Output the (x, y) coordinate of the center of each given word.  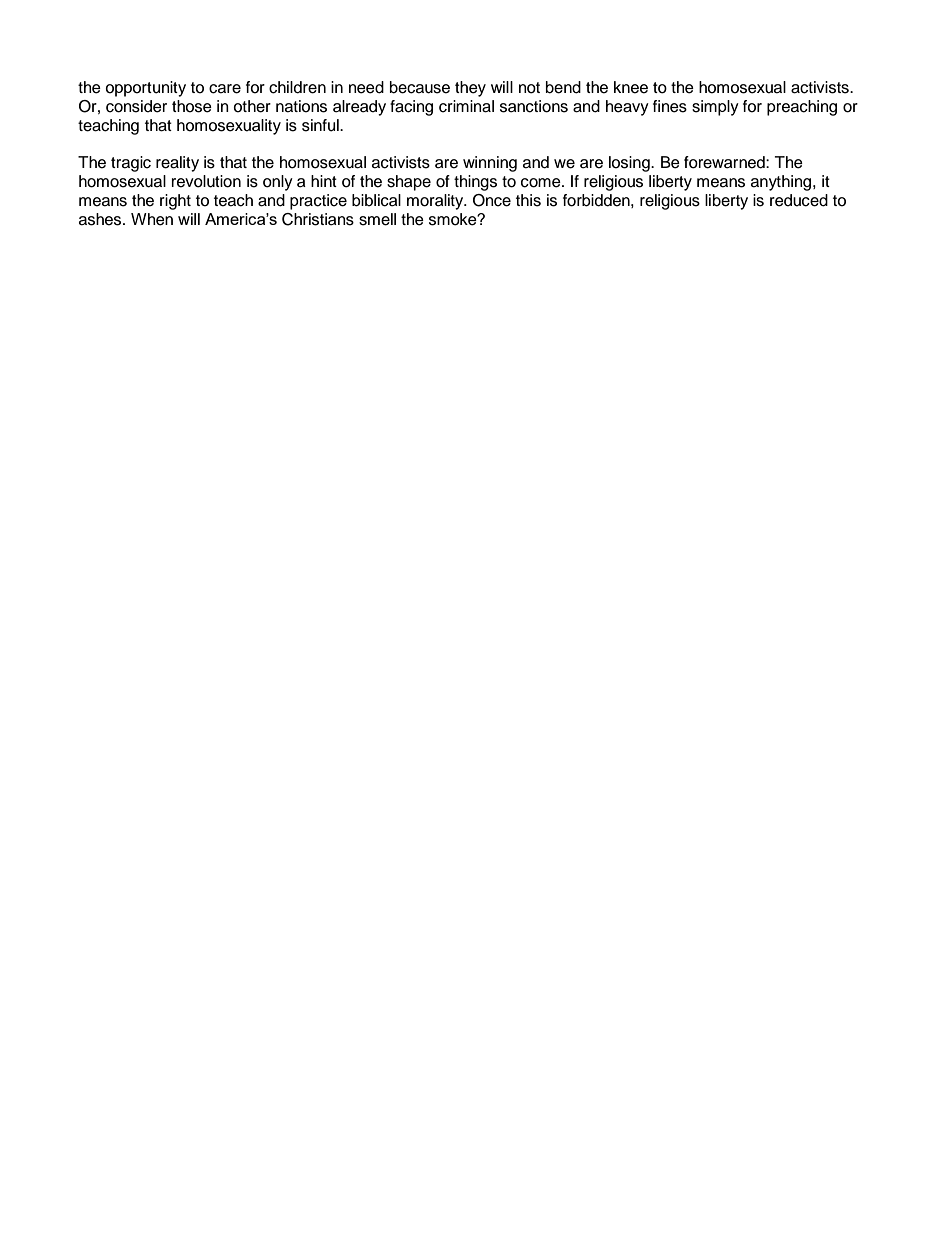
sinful (321, 125)
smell (377, 219)
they (470, 89)
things (475, 183)
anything (782, 183)
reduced (799, 200)
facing (411, 108)
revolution (206, 181)
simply (715, 108)
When (152, 219)
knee (631, 87)
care (225, 89)
